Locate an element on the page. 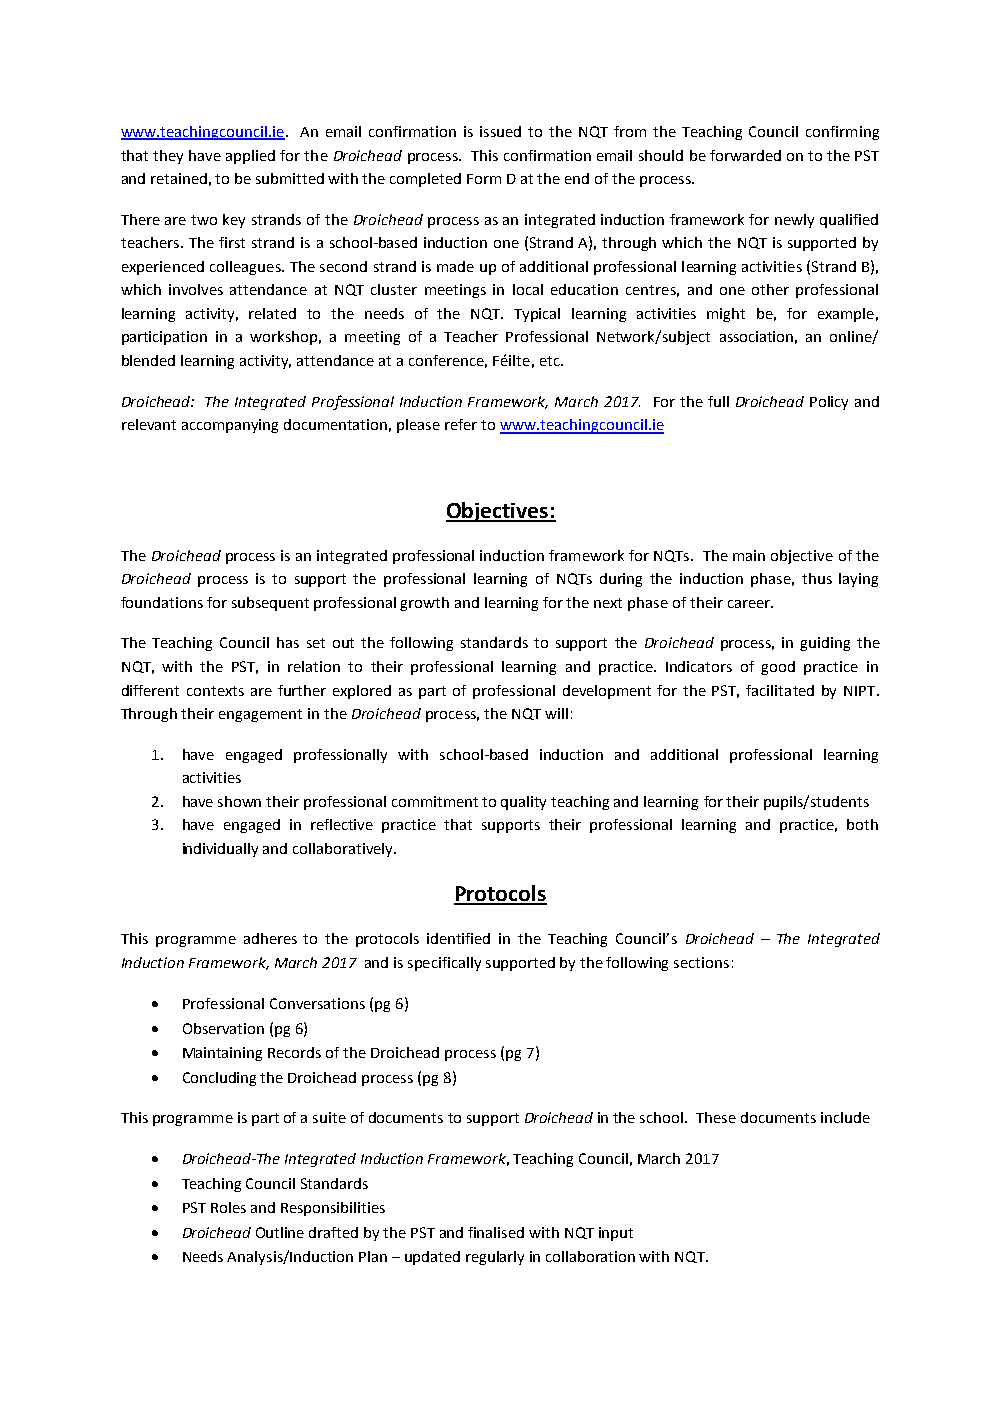 This image has height=1415, width=1001. finalised is located at coordinates (496, 1232).
